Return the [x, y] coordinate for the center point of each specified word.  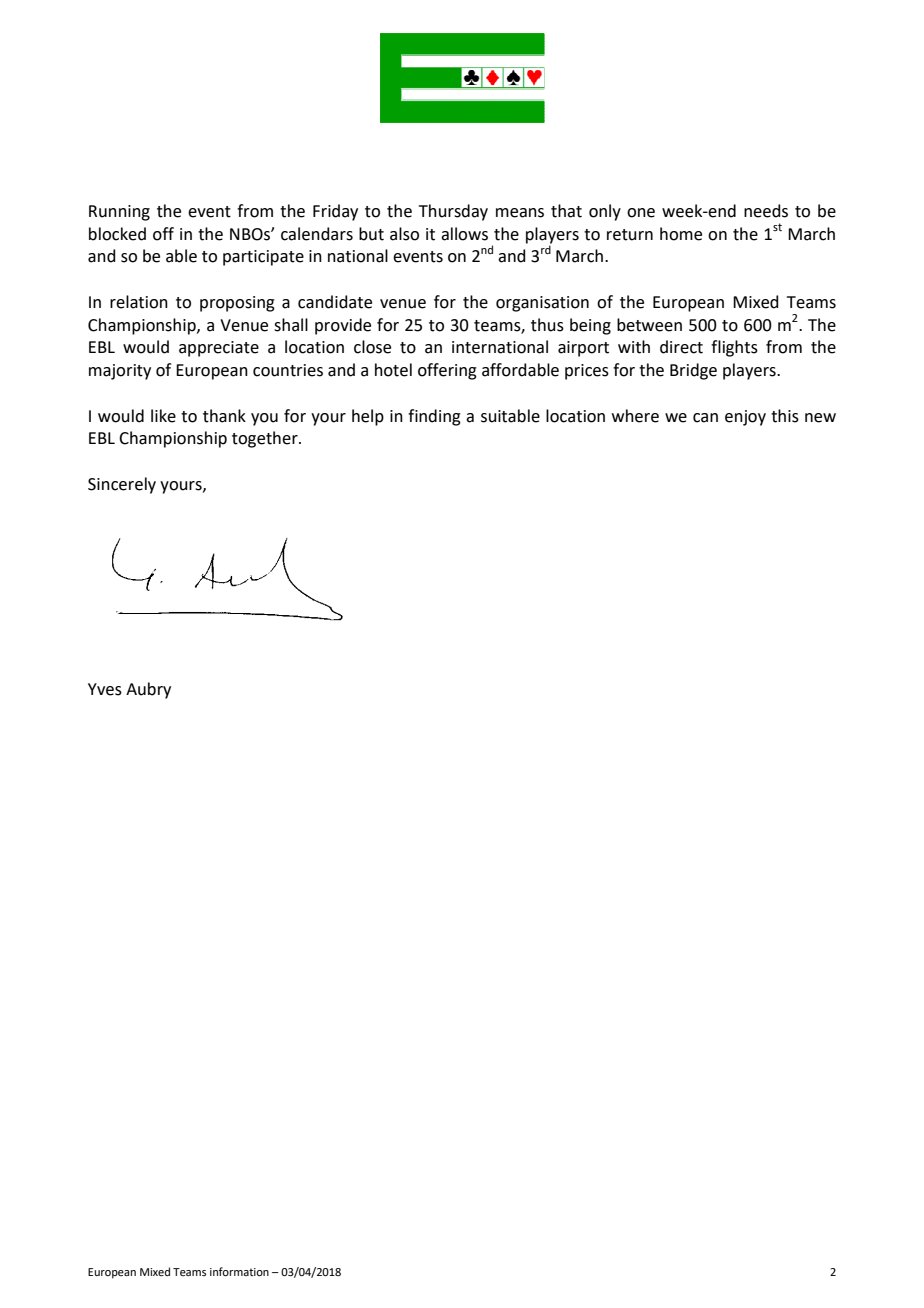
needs [766, 211]
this [785, 416]
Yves [105, 689]
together [266, 439]
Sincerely [122, 485]
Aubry [148, 690]
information [239, 1271]
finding [434, 417]
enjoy [745, 418]
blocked [117, 234]
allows [464, 234]
